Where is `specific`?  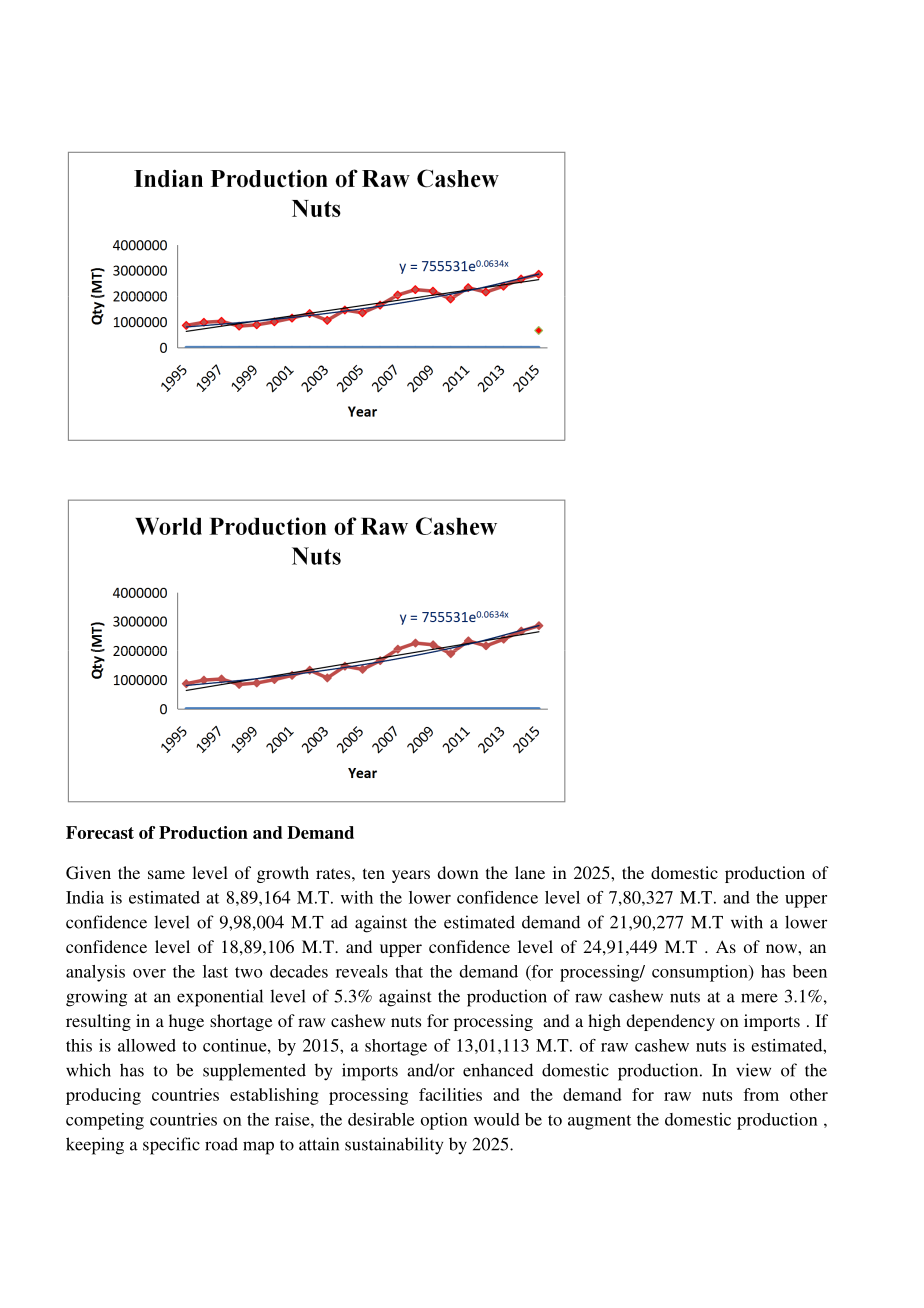
specific is located at coordinates (171, 1146).
